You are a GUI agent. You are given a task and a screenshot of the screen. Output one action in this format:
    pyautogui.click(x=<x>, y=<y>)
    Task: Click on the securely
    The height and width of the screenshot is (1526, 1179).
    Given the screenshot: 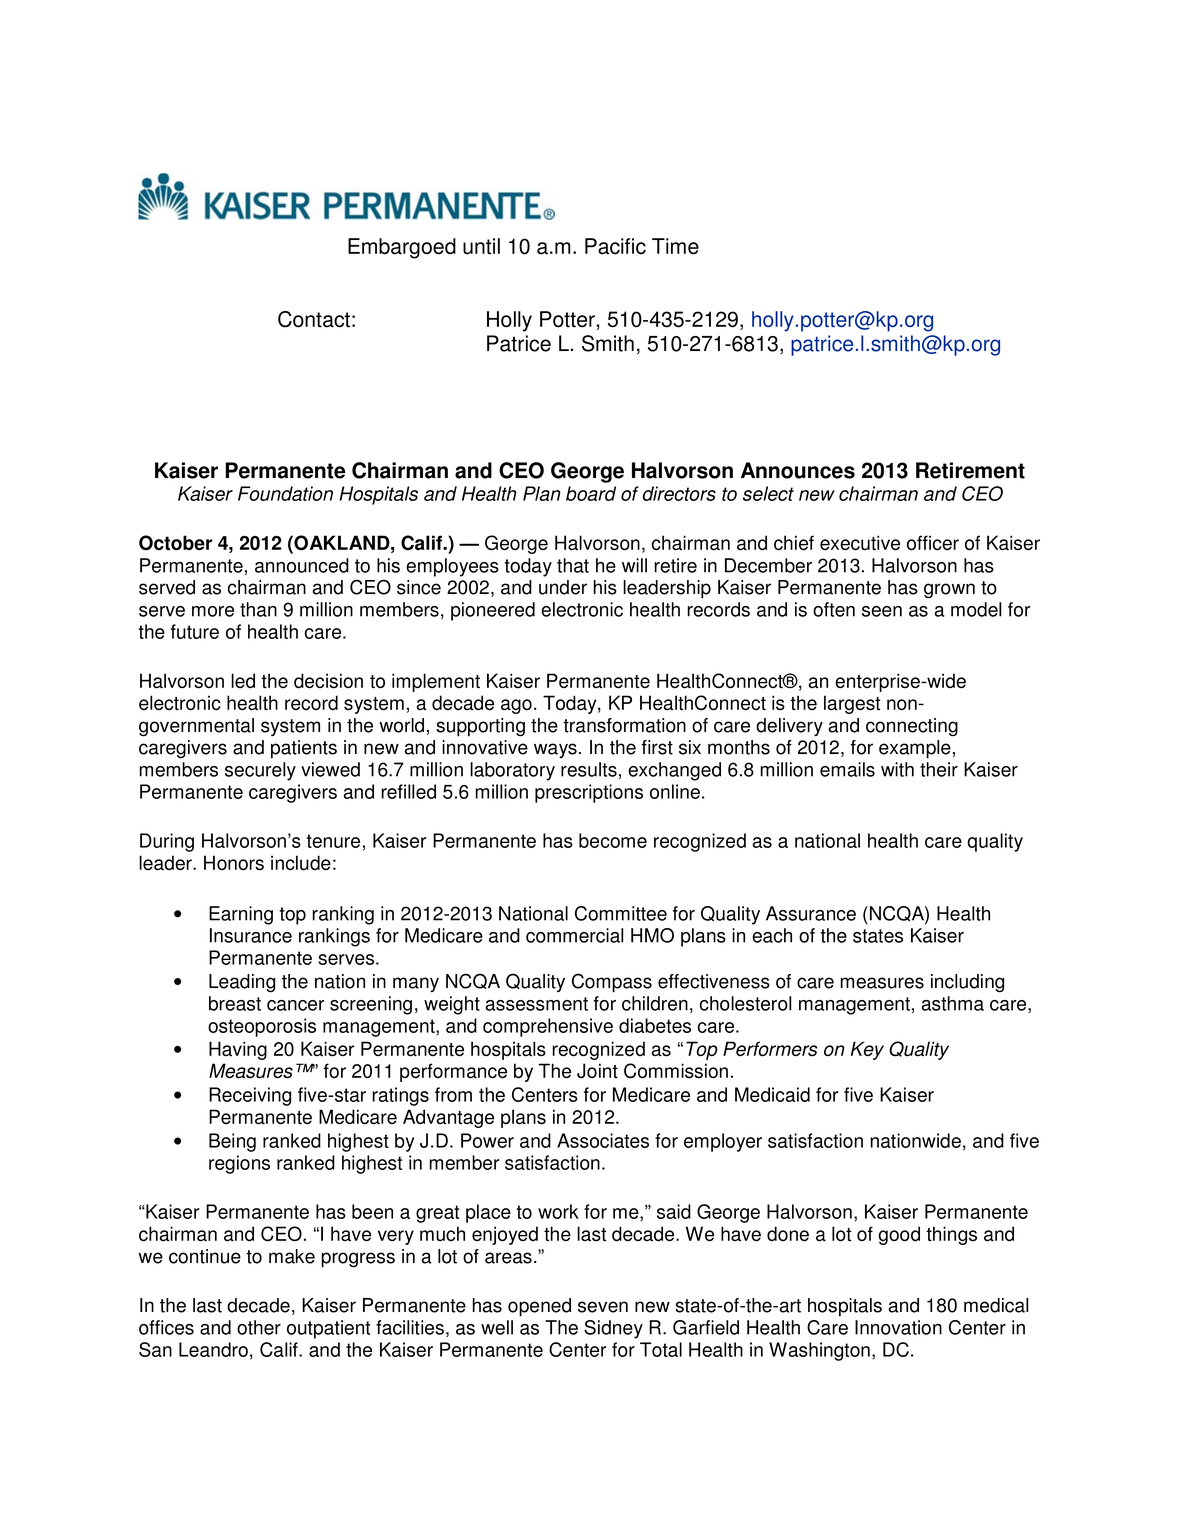 What is the action you would take?
    pyautogui.click(x=260, y=771)
